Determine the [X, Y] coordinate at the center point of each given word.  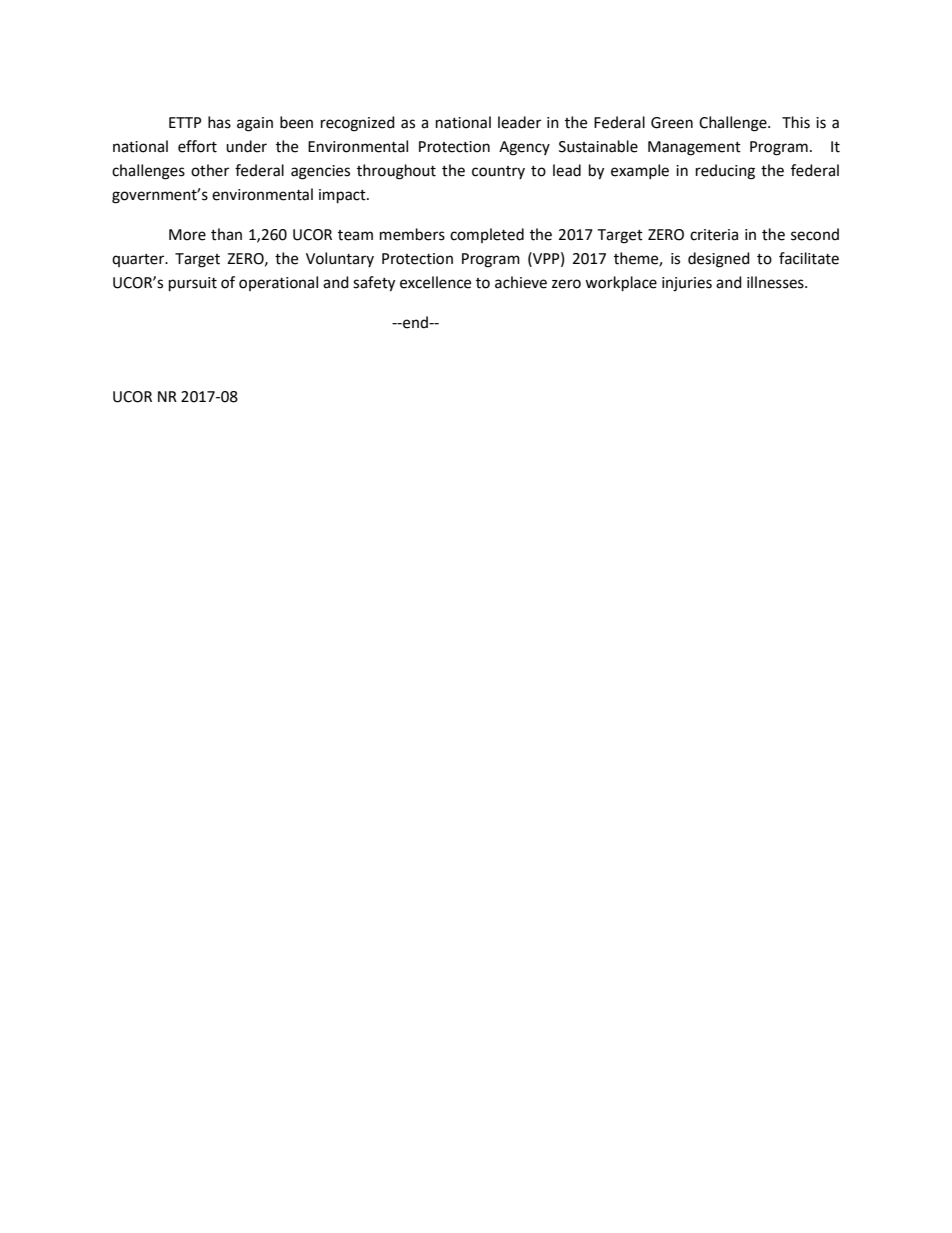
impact [343, 196]
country [498, 172]
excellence [435, 282]
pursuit [193, 284]
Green [672, 123]
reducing [725, 172]
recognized [358, 124]
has [219, 122]
